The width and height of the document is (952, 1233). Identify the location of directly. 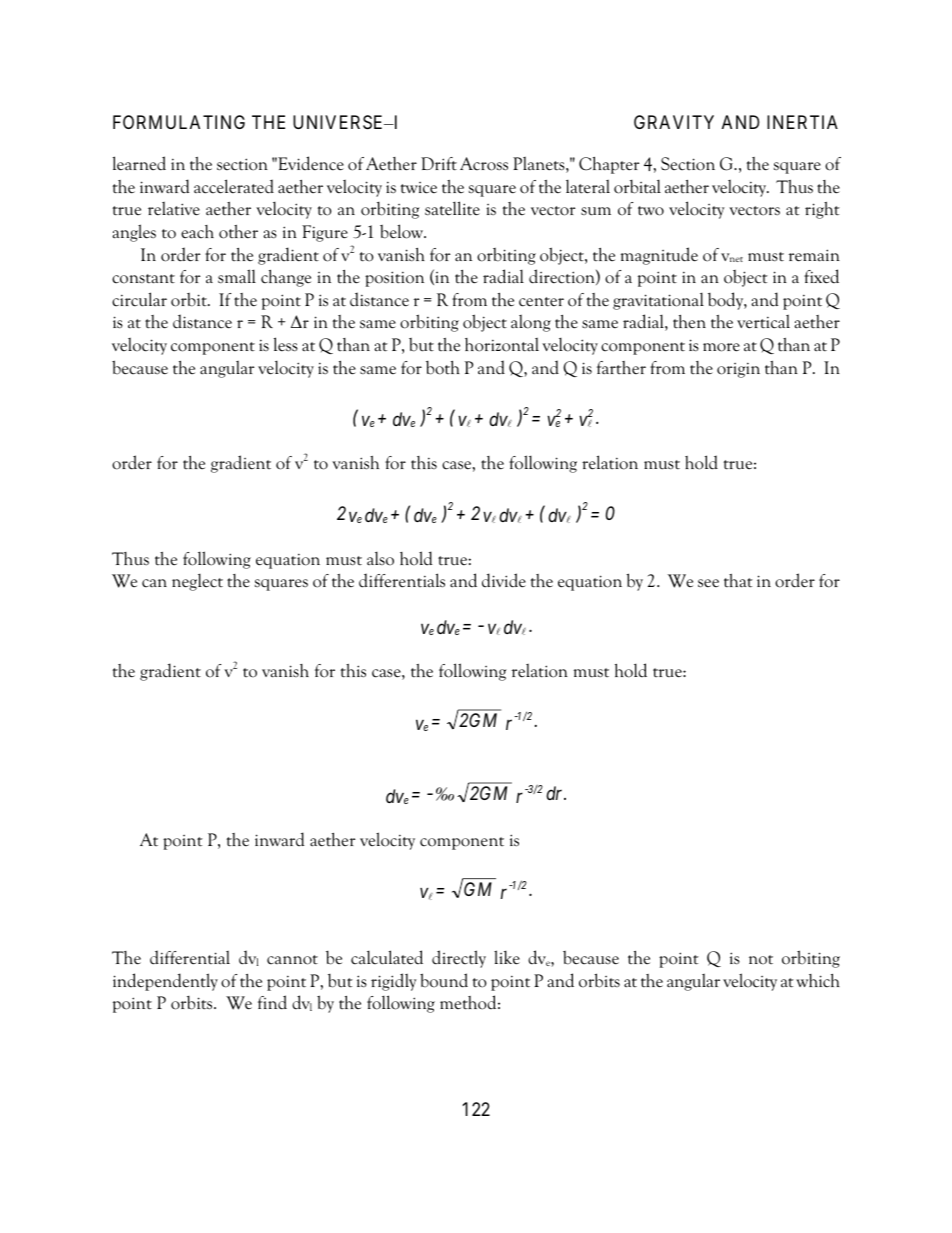
(459, 959).
